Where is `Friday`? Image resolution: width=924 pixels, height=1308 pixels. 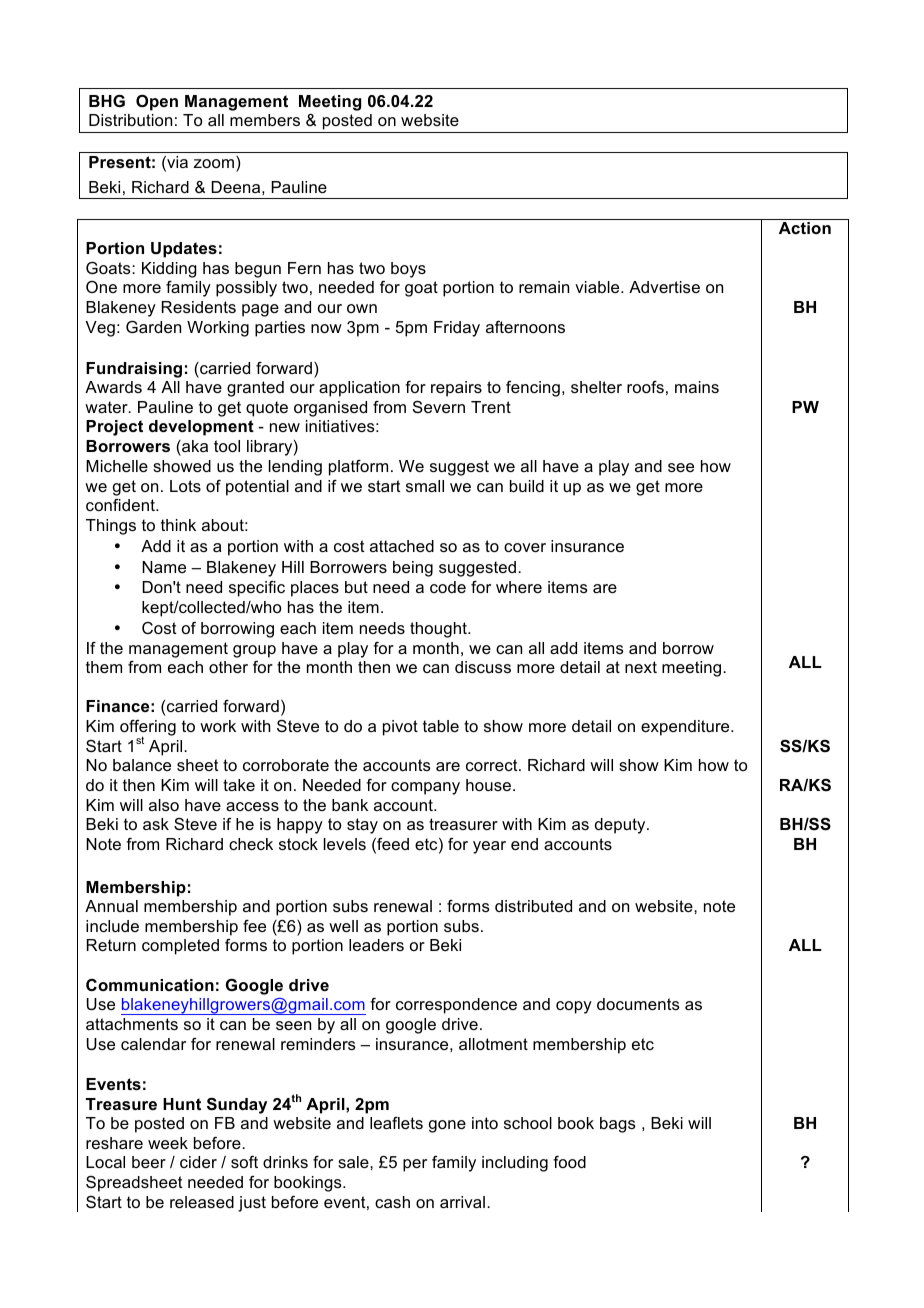
Friday is located at coordinates (457, 329).
